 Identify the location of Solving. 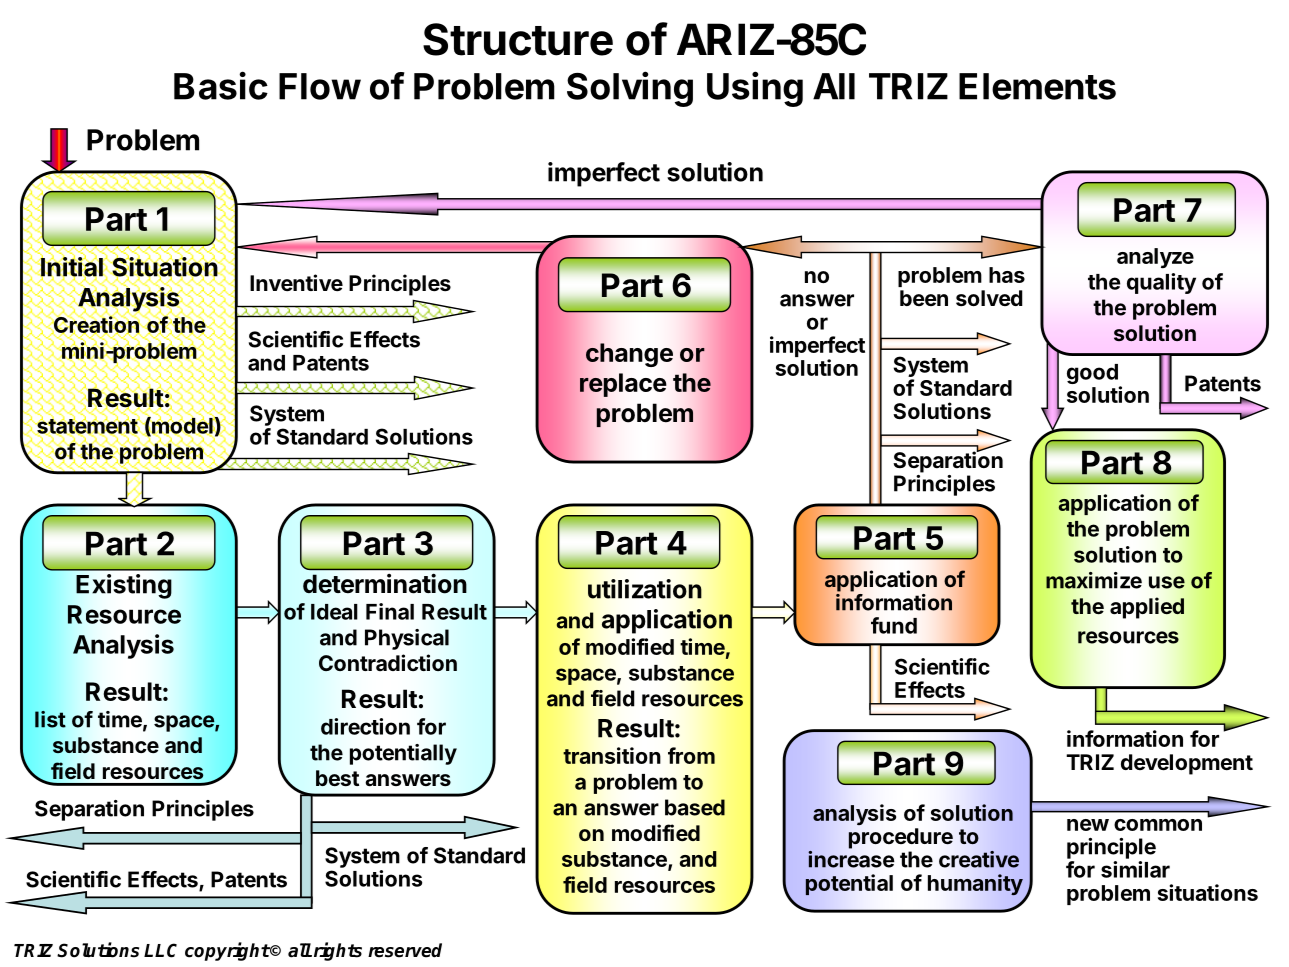
(630, 89).
